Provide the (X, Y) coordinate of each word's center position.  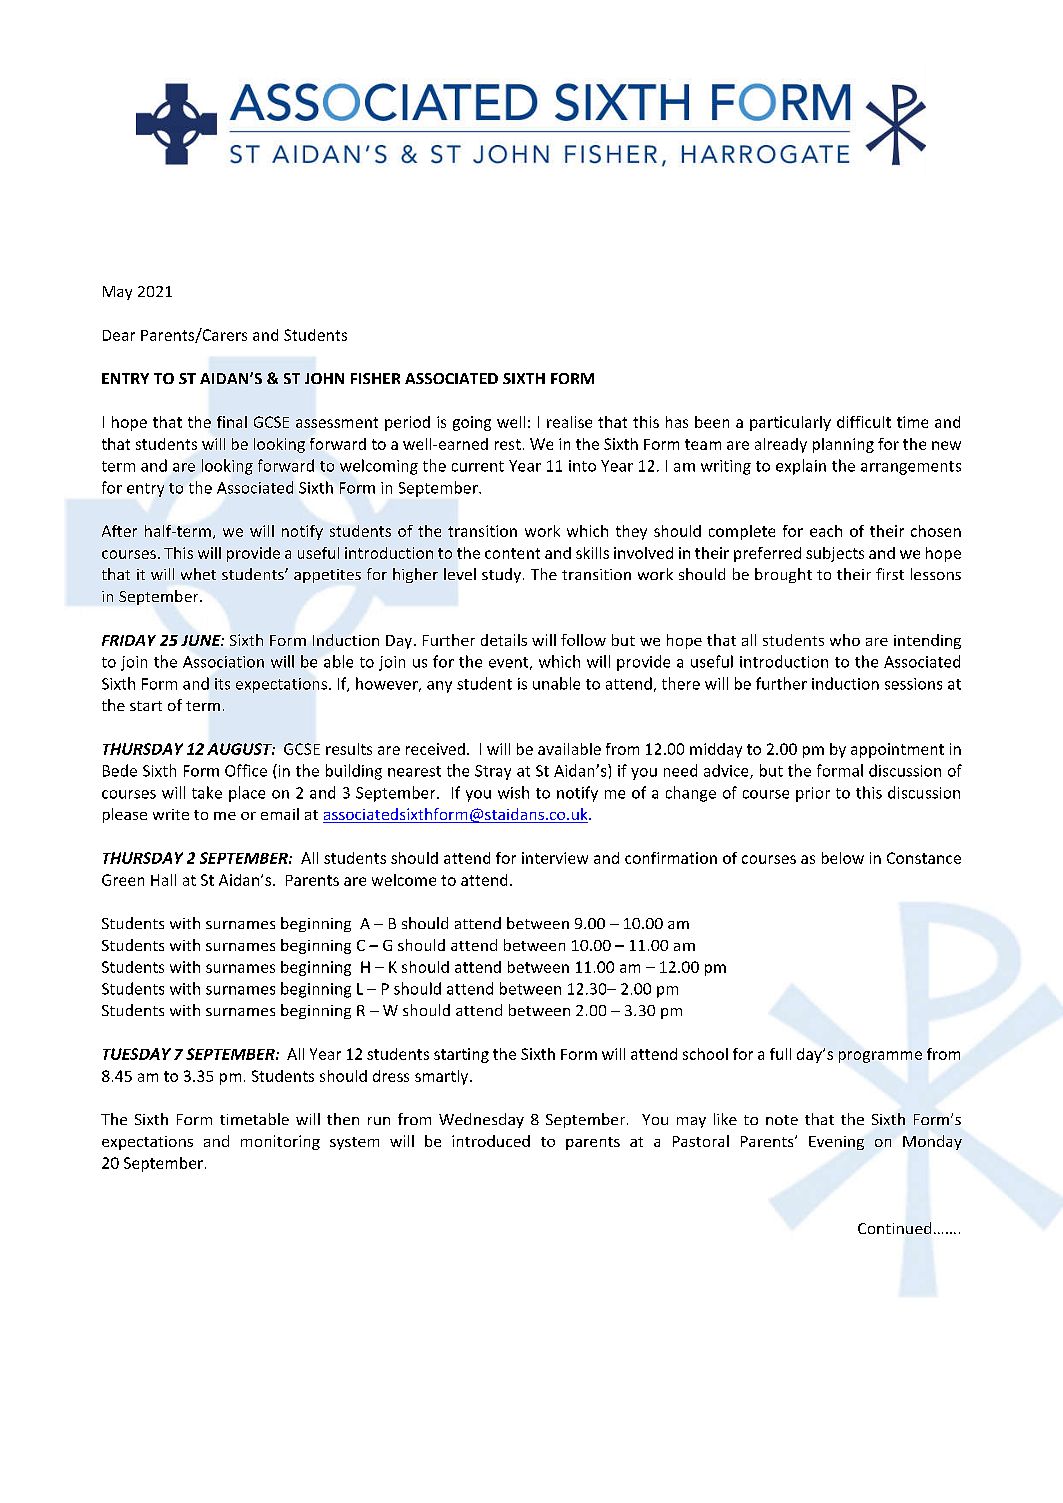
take (207, 792)
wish (513, 792)
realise (569, 422)
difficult (864, 422)
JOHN (324, 378)
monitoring (280, 1142)
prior (813, 794)
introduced (491, 1141)
